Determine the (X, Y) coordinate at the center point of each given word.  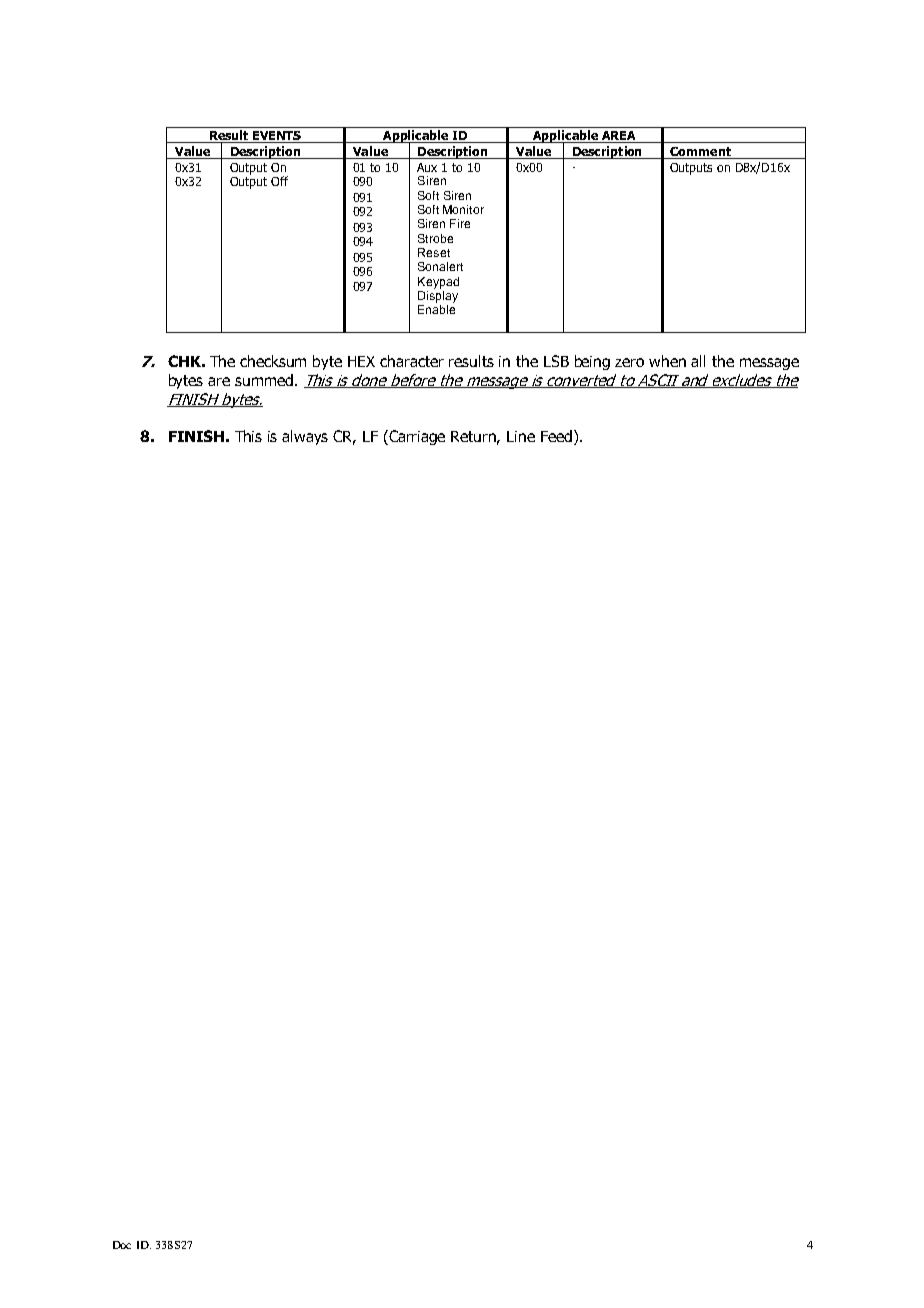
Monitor (463, 209)
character (412, 361)
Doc (122, 1245)
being (592, 362)
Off (279, 181)
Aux (427, 167)
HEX (361, 361)
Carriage (416, 437)
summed (265, 380)
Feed (556, 436)
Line (521, 436)
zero (629, 362)
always (305, 437)
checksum (273, 361)
